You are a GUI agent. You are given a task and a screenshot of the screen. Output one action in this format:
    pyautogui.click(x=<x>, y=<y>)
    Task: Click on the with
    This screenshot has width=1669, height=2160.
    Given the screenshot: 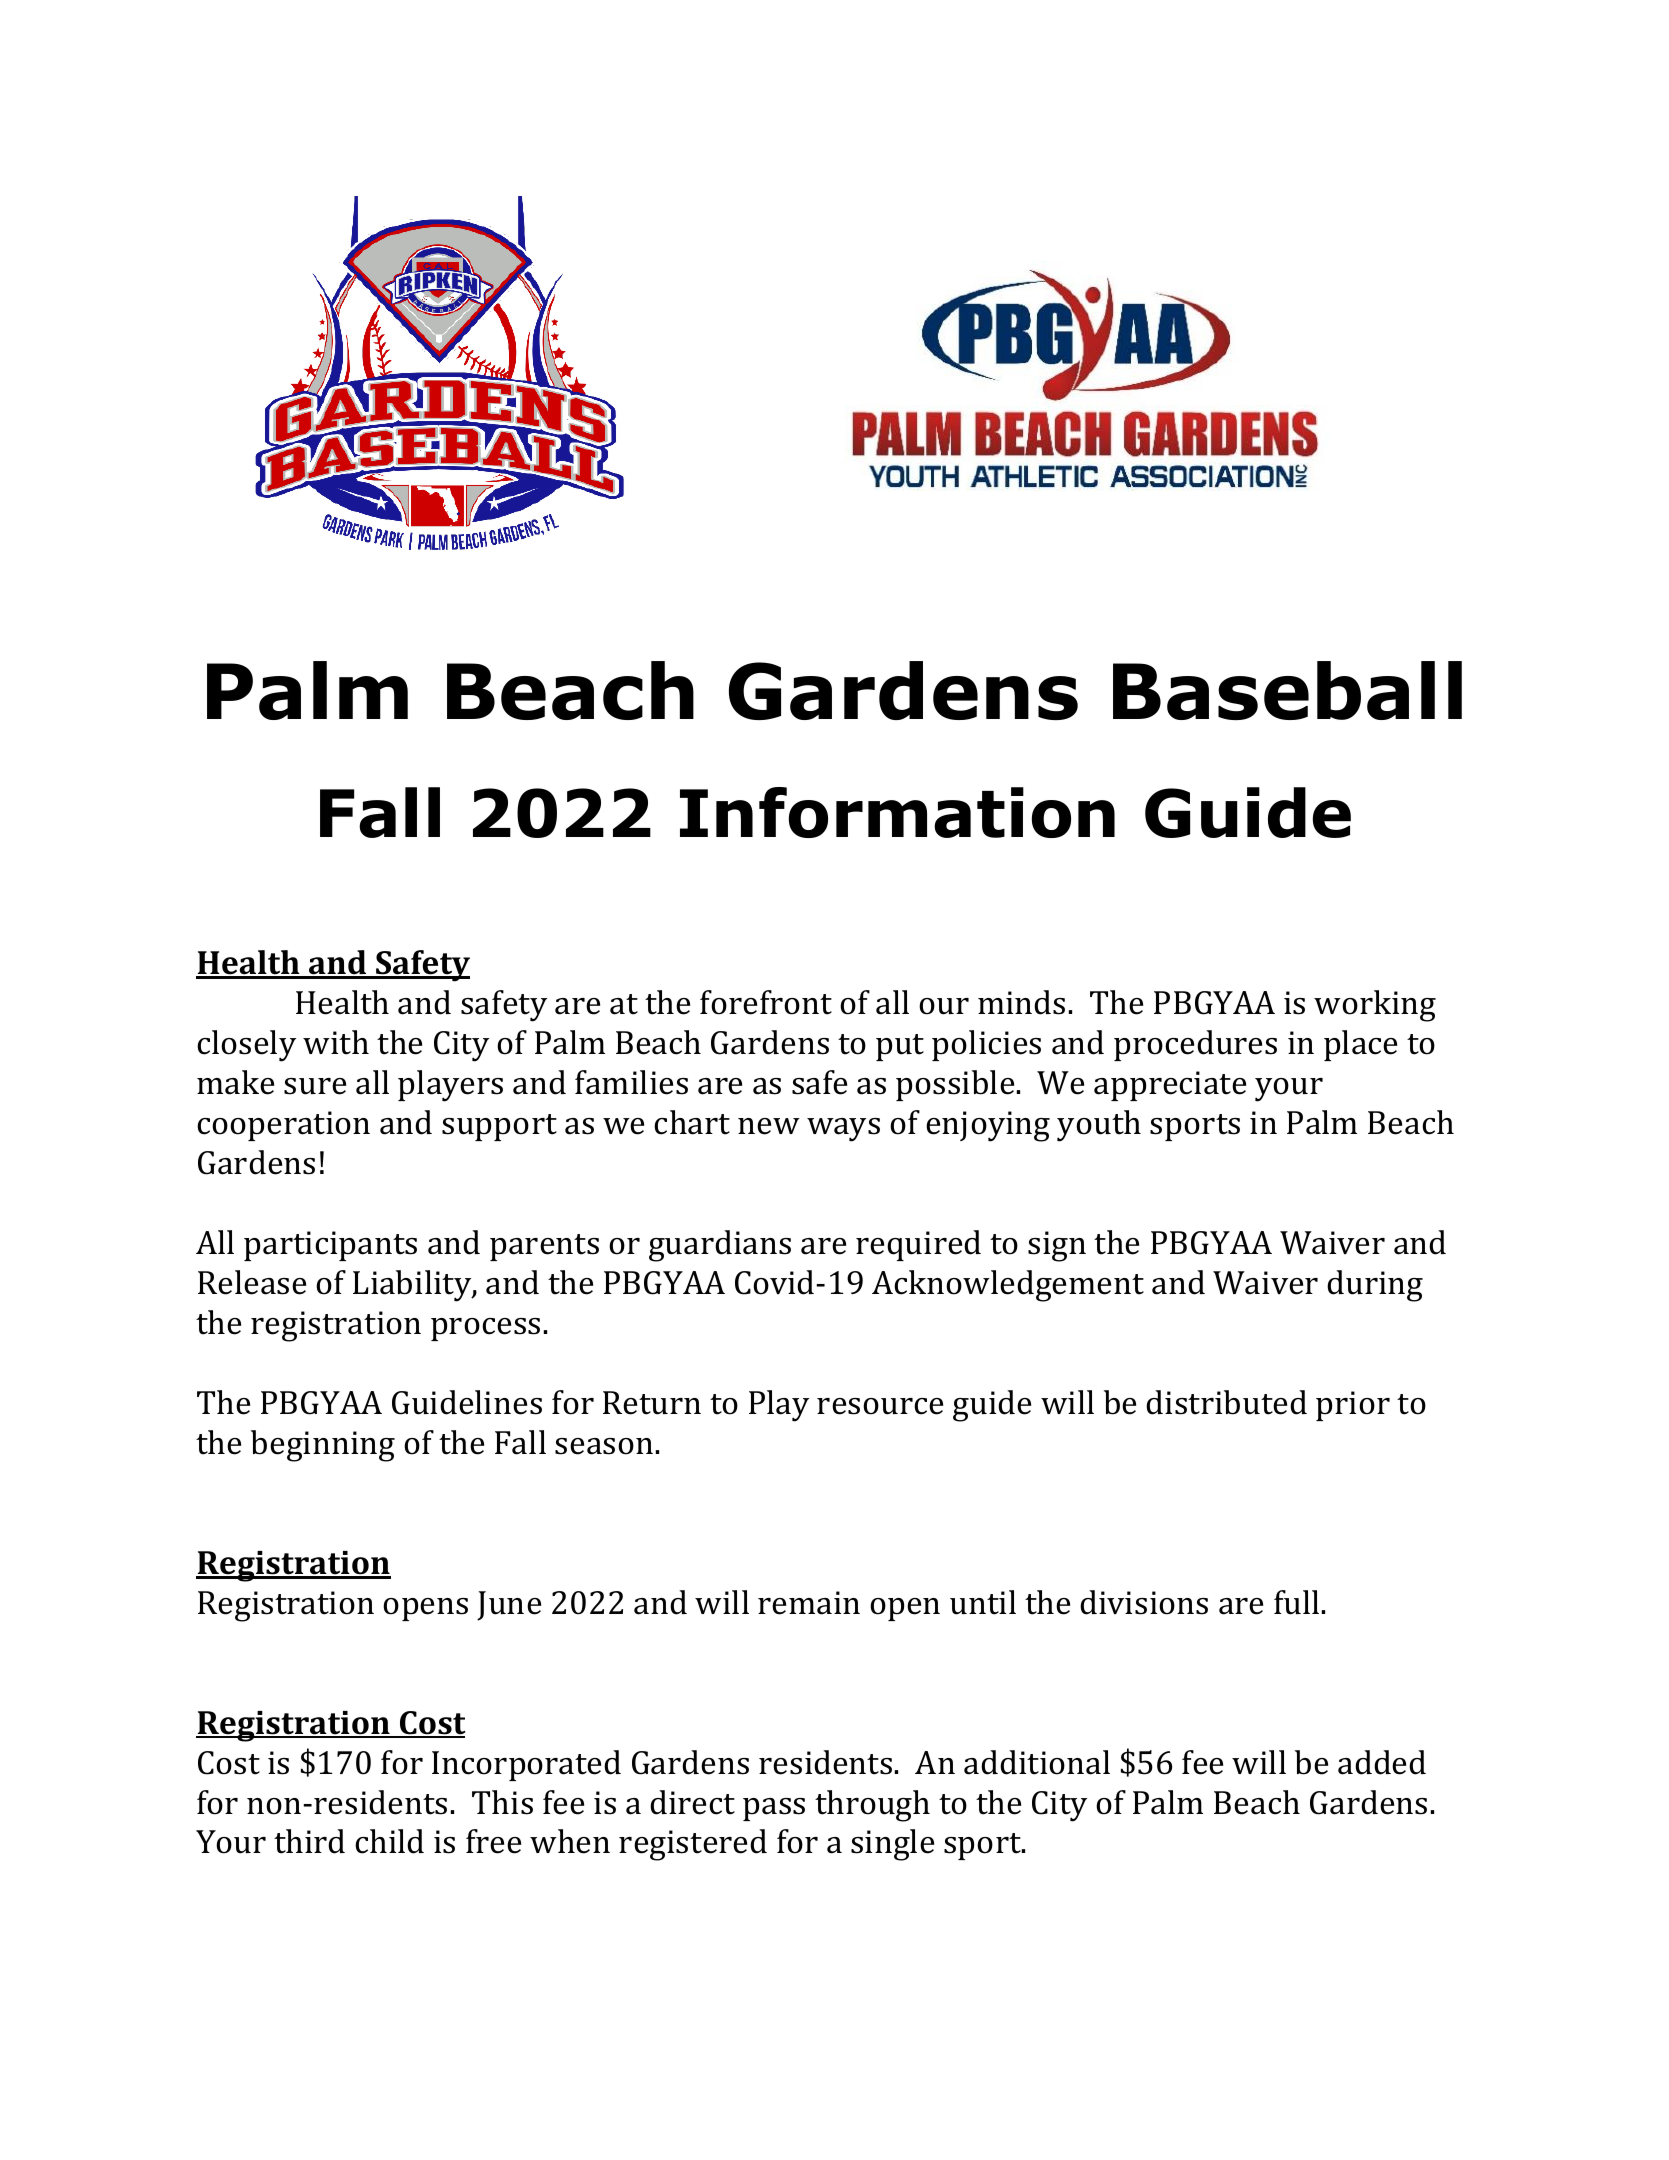 What is the action you would take?
    pyautogui.click(x=336, y=1042)
